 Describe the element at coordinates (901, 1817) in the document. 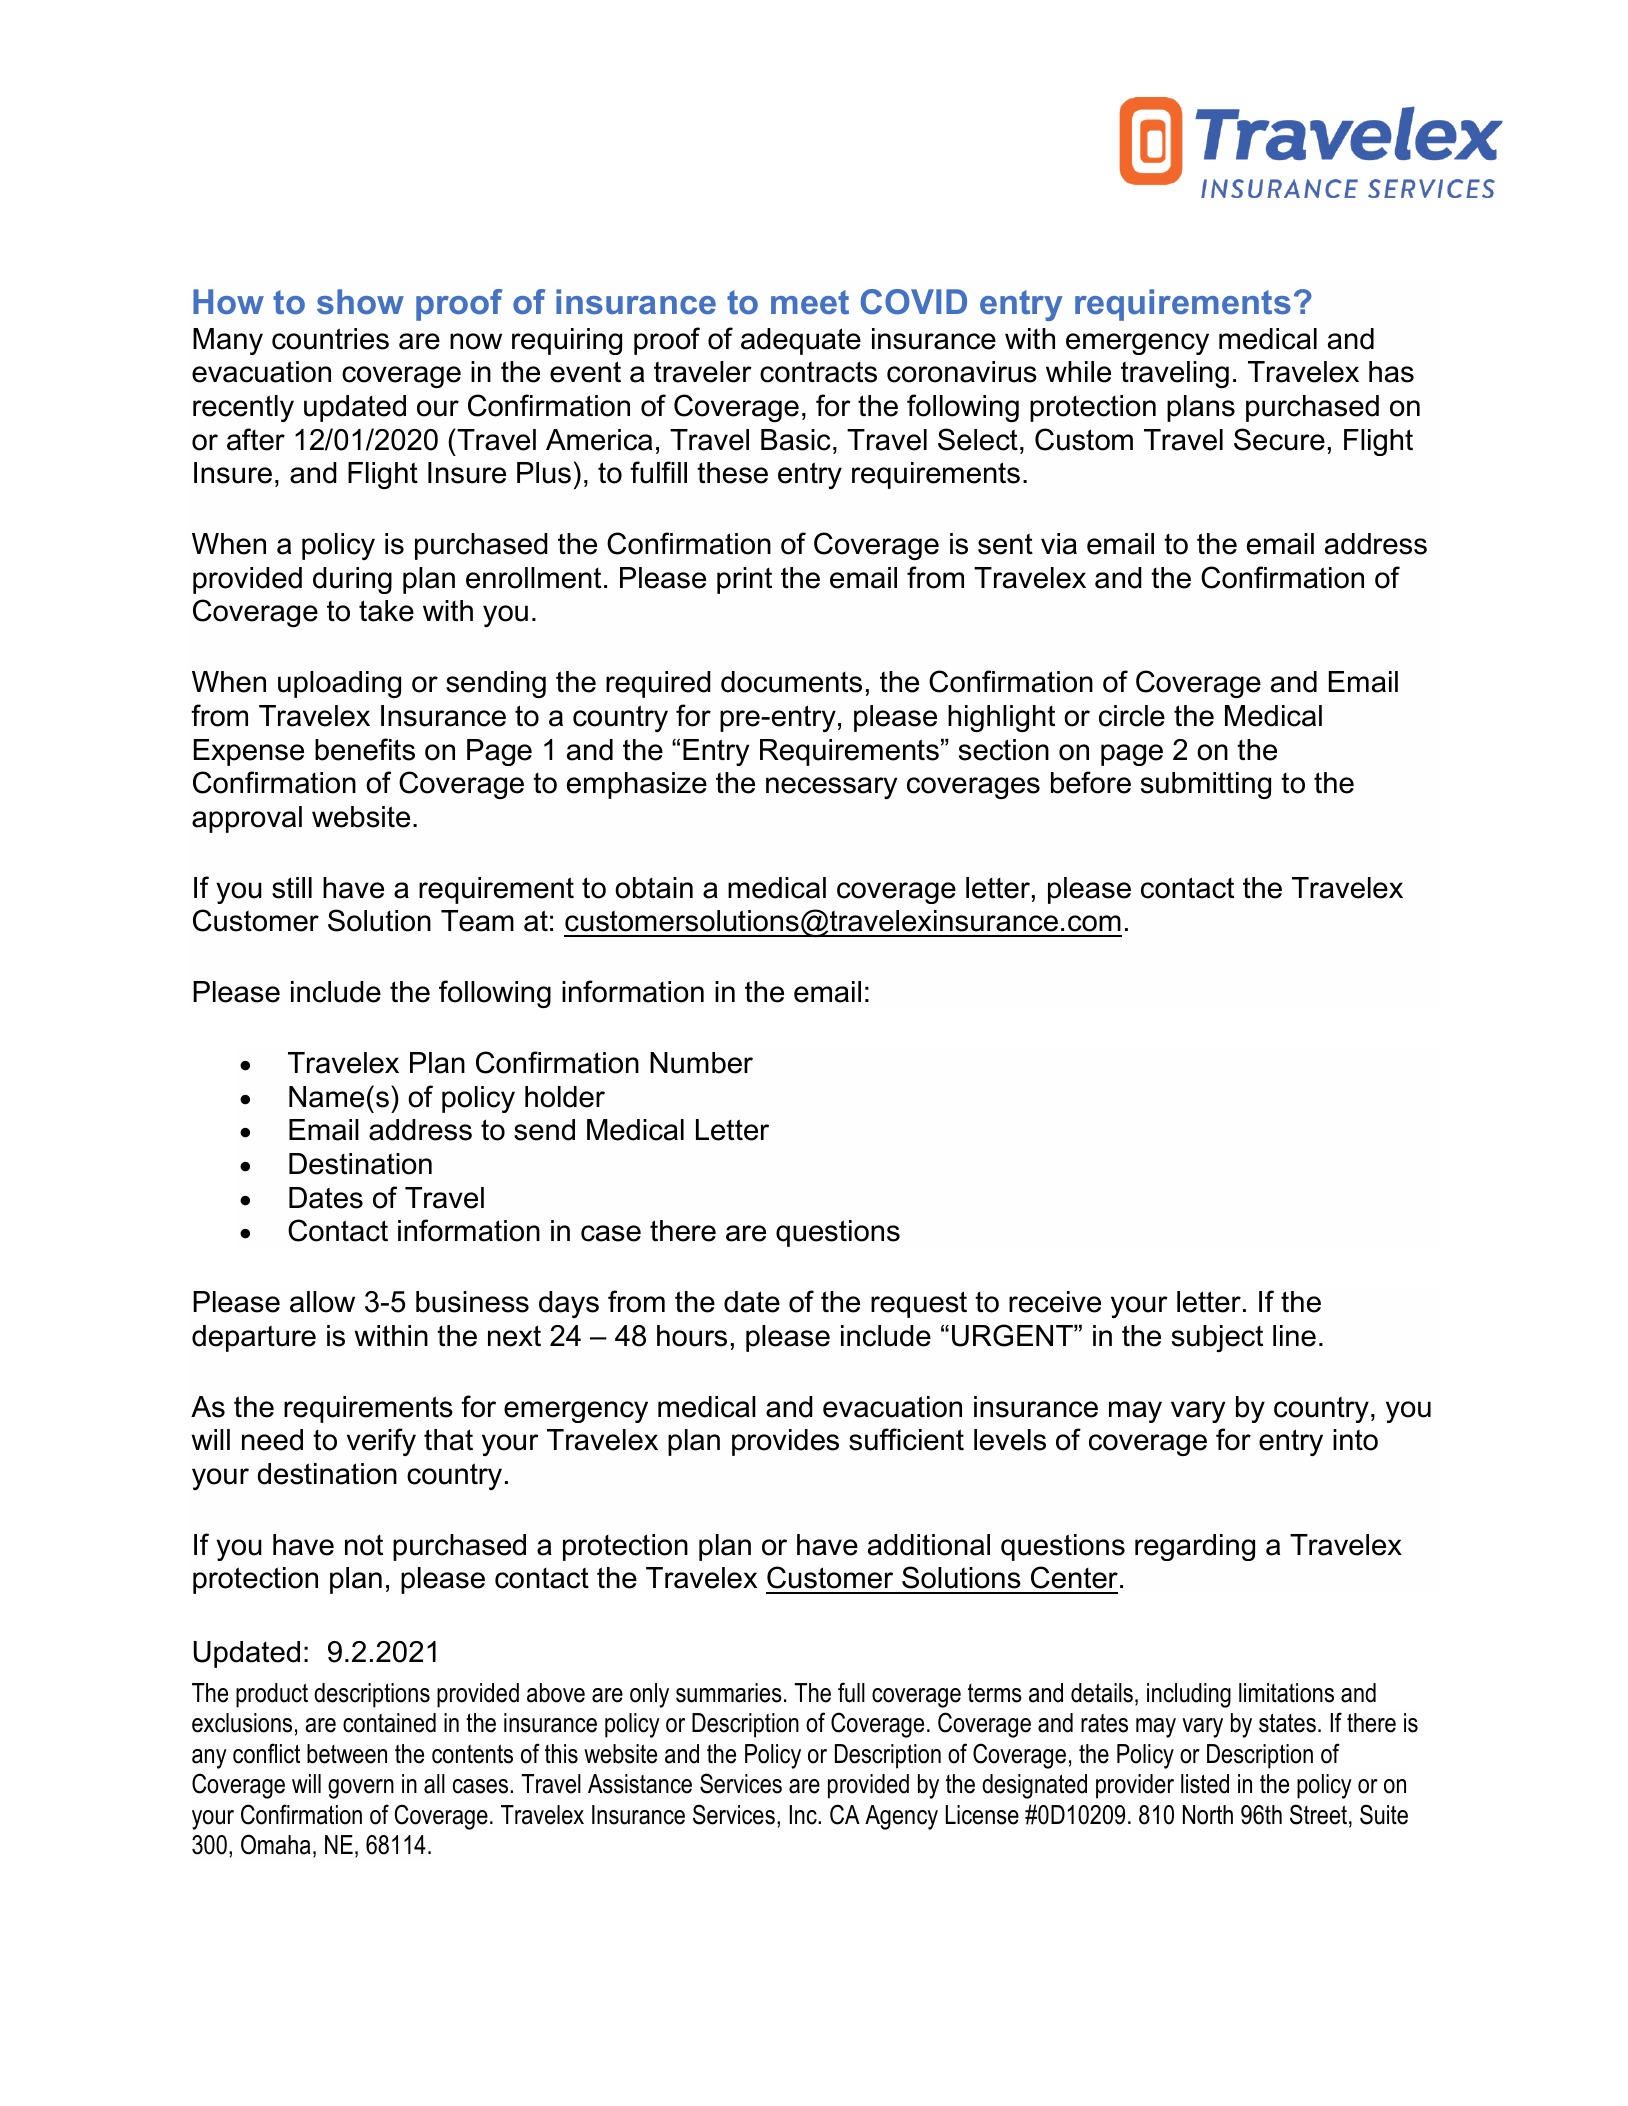

I see `Agency` at that location.
